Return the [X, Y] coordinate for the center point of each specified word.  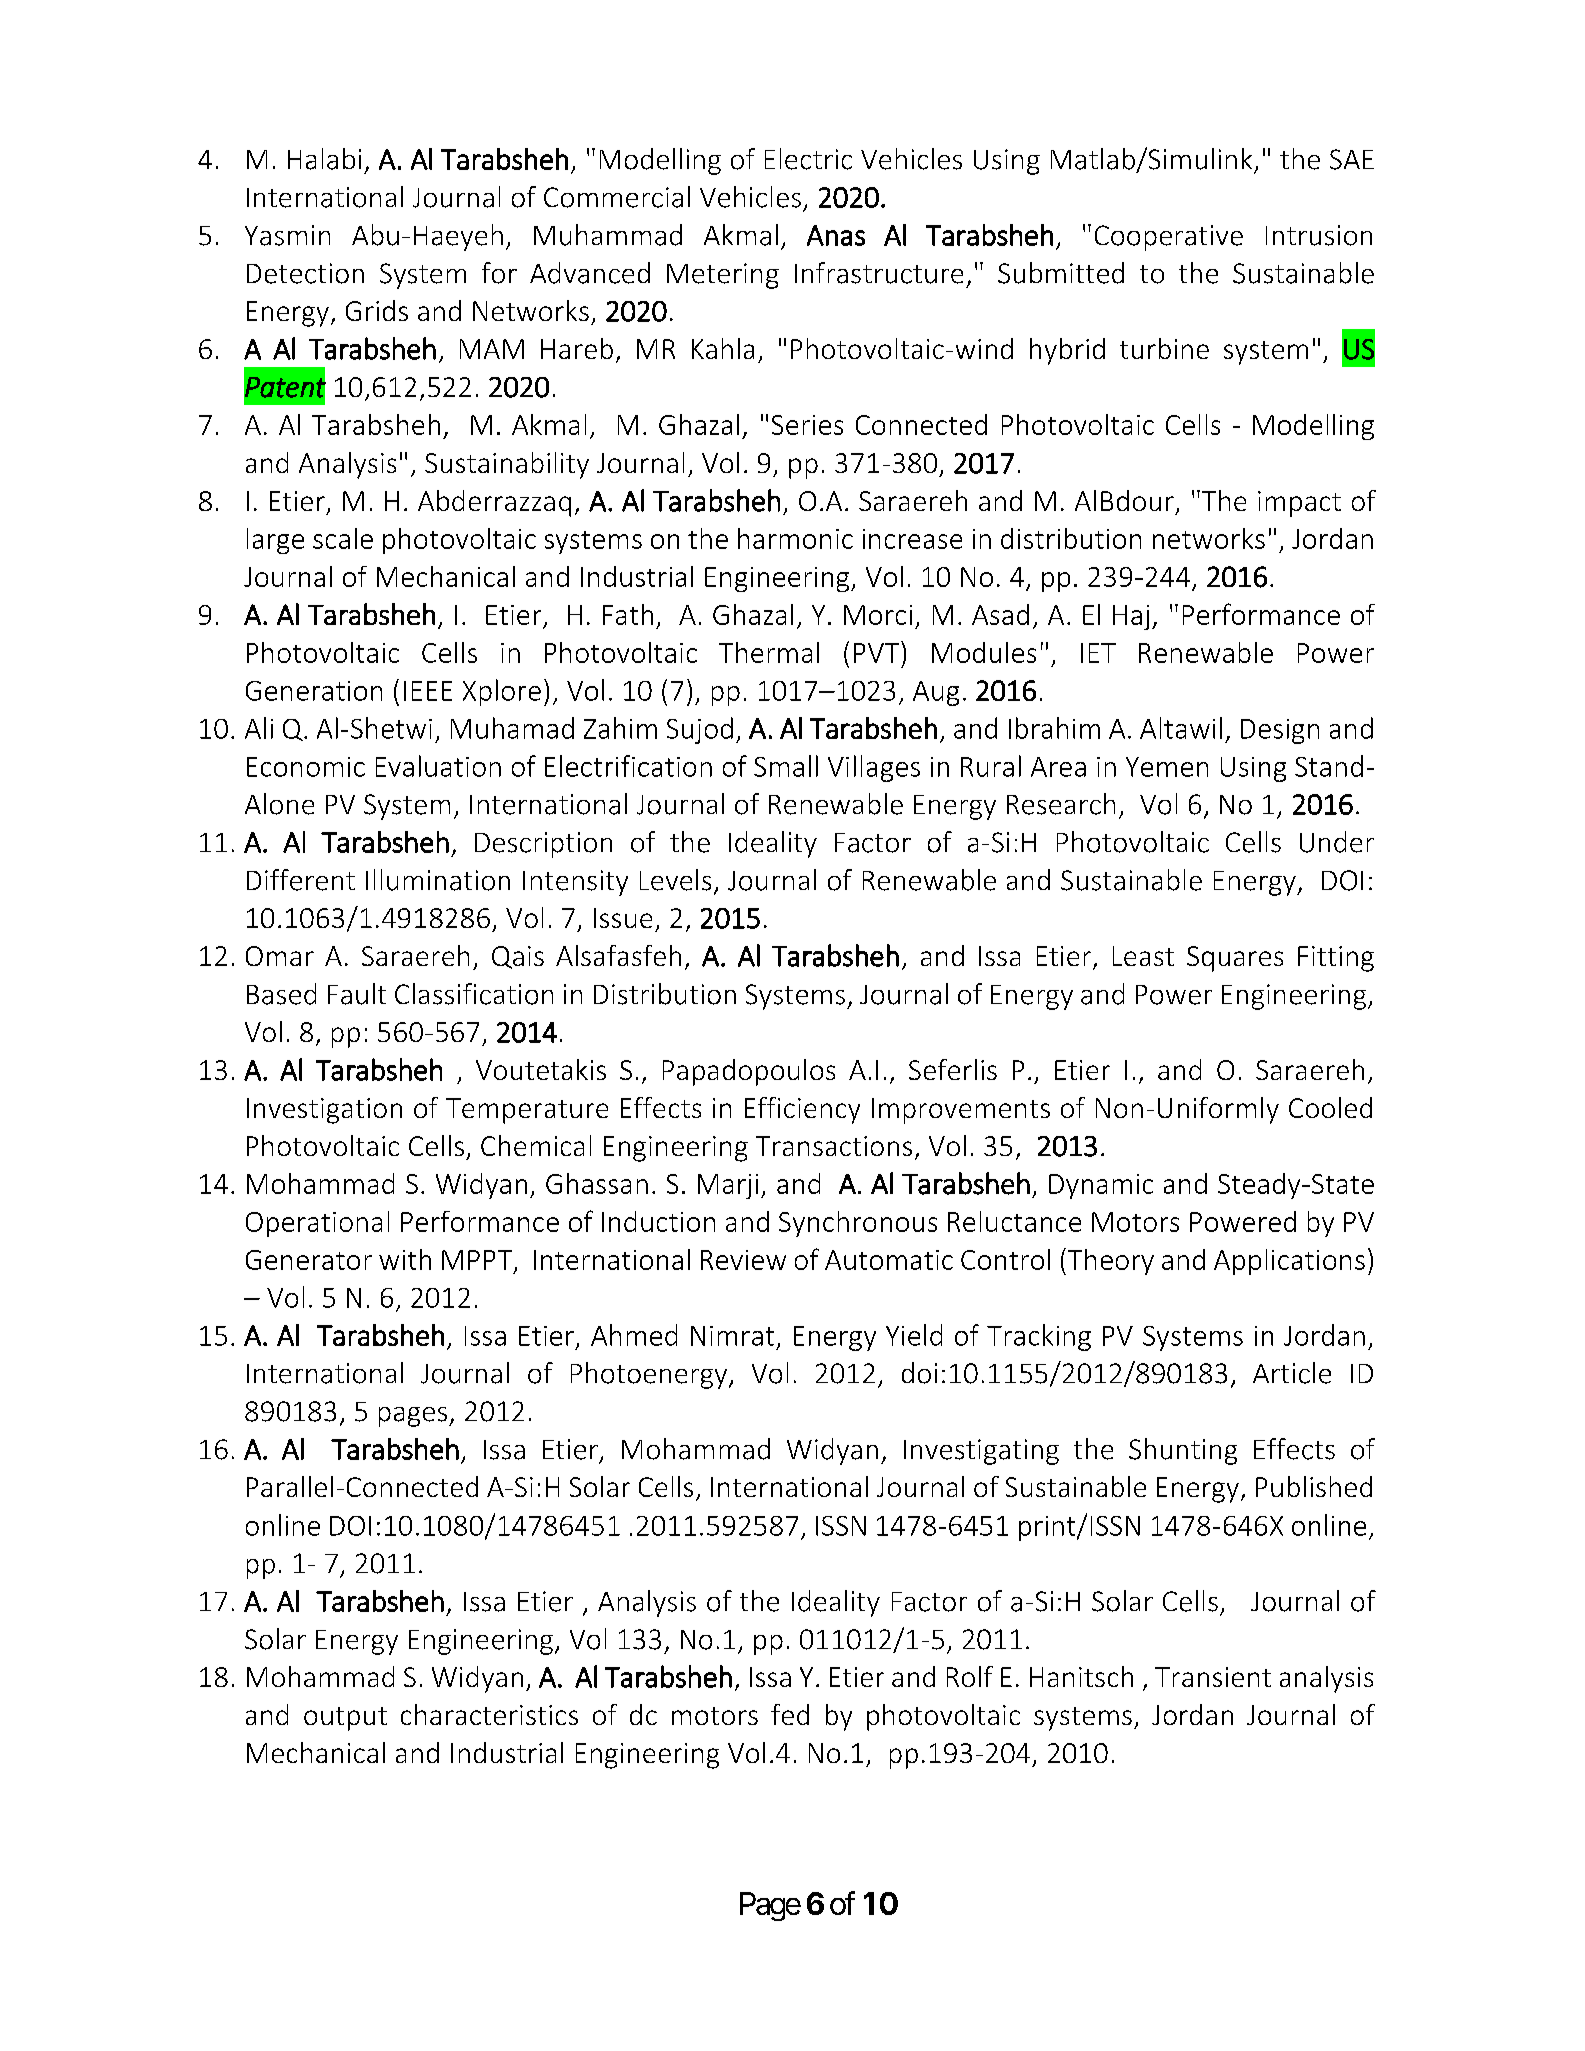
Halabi [324, 159]
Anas [836, 235]
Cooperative [1169, 238]
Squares [1235, 959]
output [345, 1719]
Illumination [438, 880]
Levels [675, 880]
